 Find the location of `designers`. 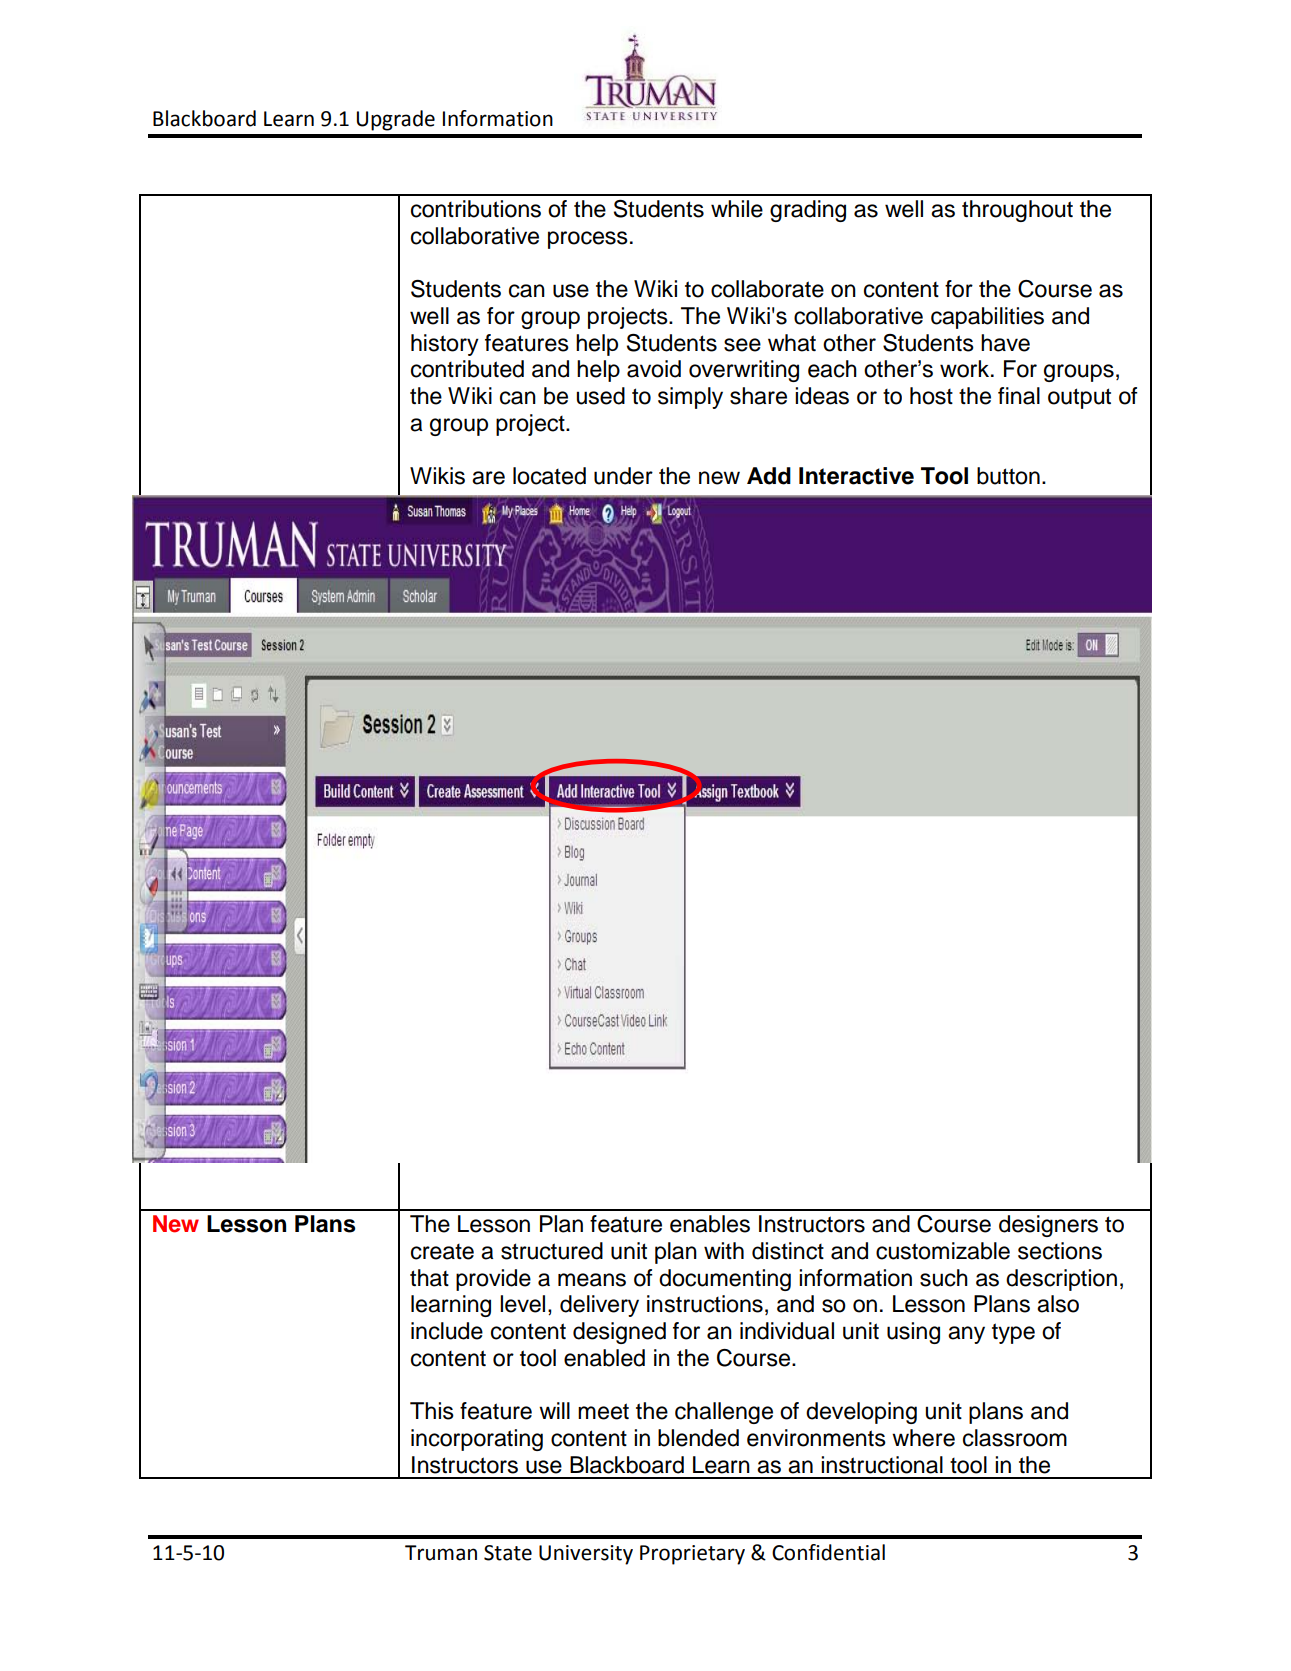

designers is located at coordinates (1048, 1226).
